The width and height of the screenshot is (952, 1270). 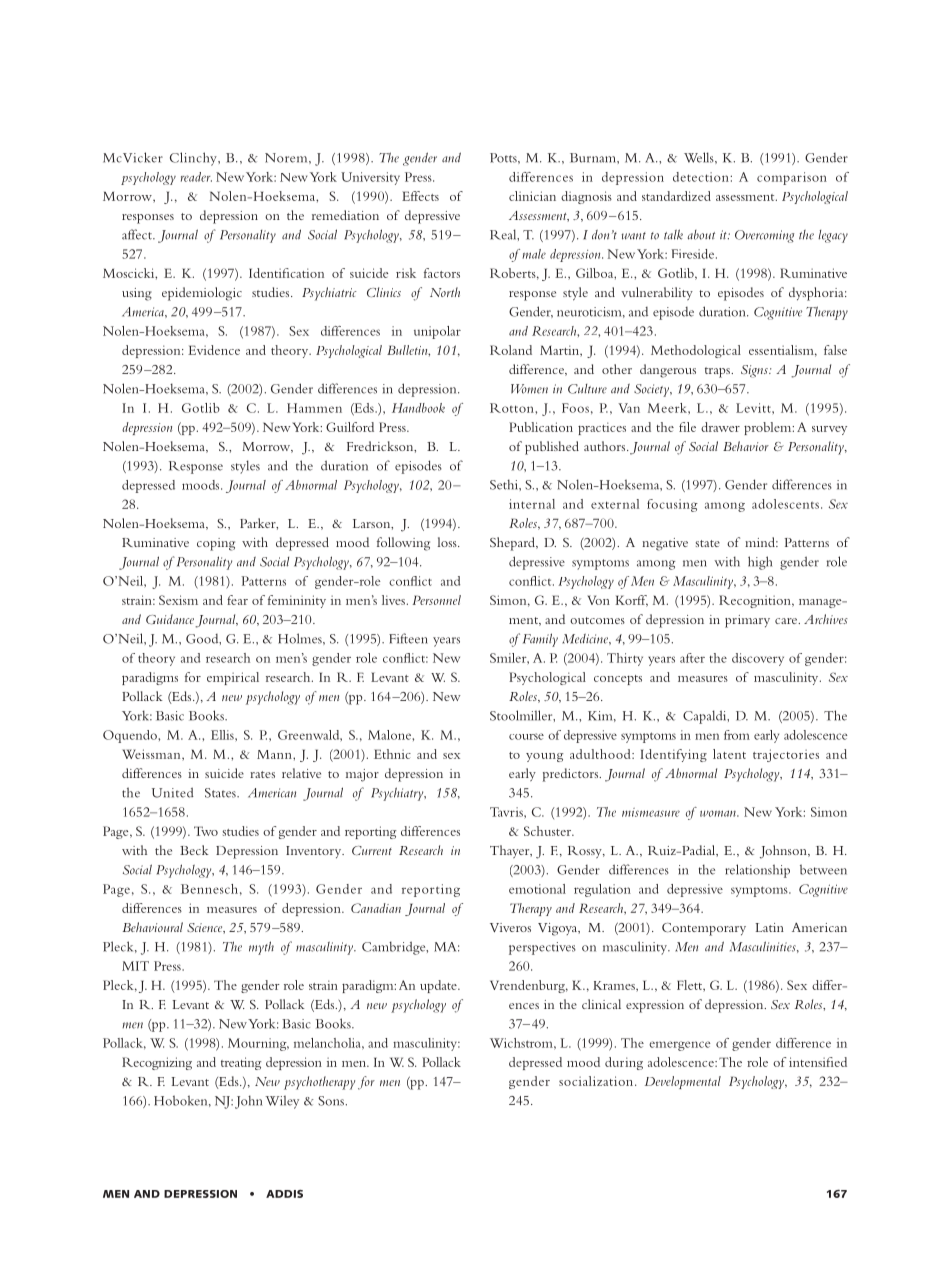 What do you see at coordinates (196, 177) in the screenshot?
I see `reader` at bounding box center [196, 177].
